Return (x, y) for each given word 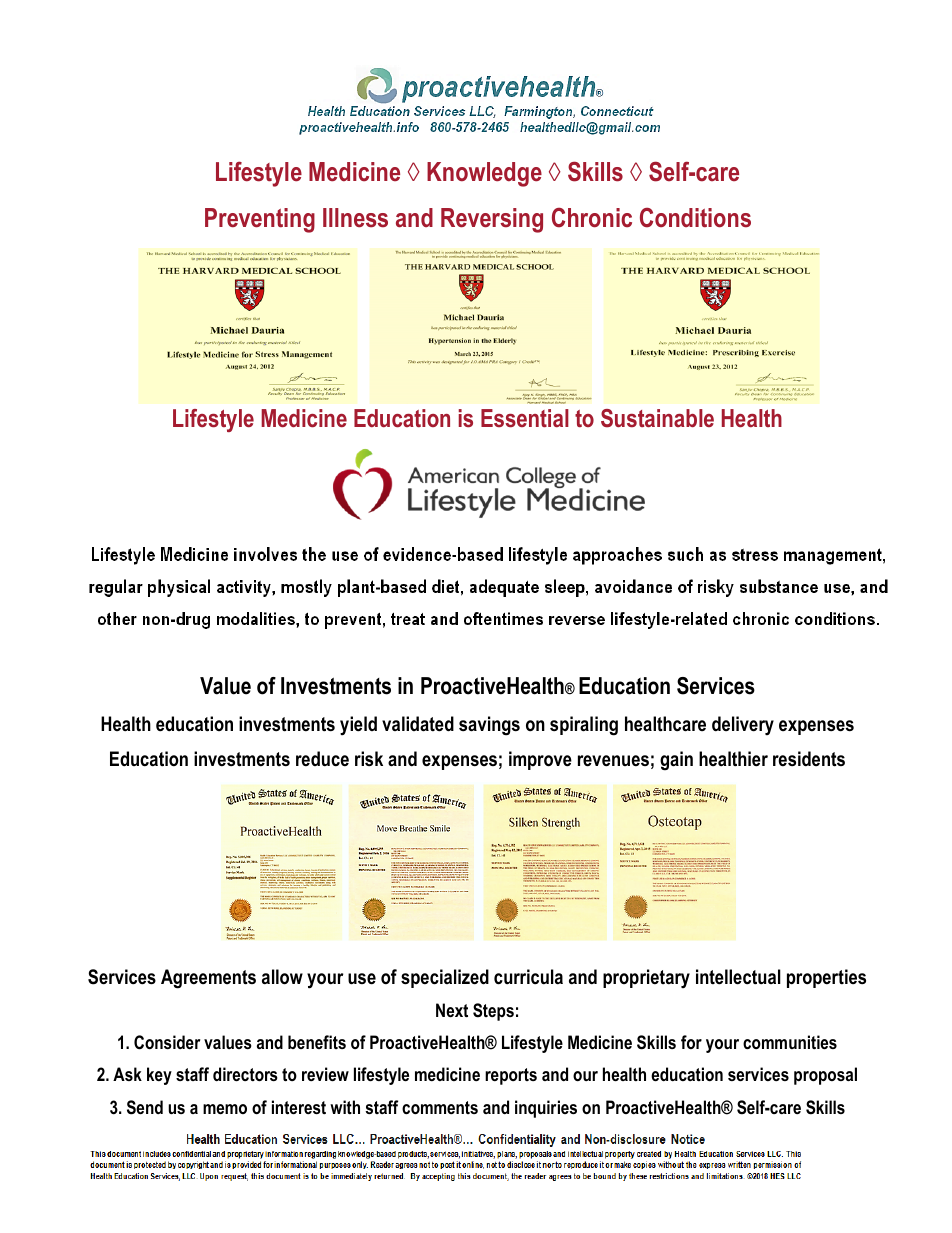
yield (358, 726)
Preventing (260, 220)
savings (489, 726)
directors (245, 1074)
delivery (743, 725)
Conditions (695, 218)
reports (511, 1076)
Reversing (492, 220)
